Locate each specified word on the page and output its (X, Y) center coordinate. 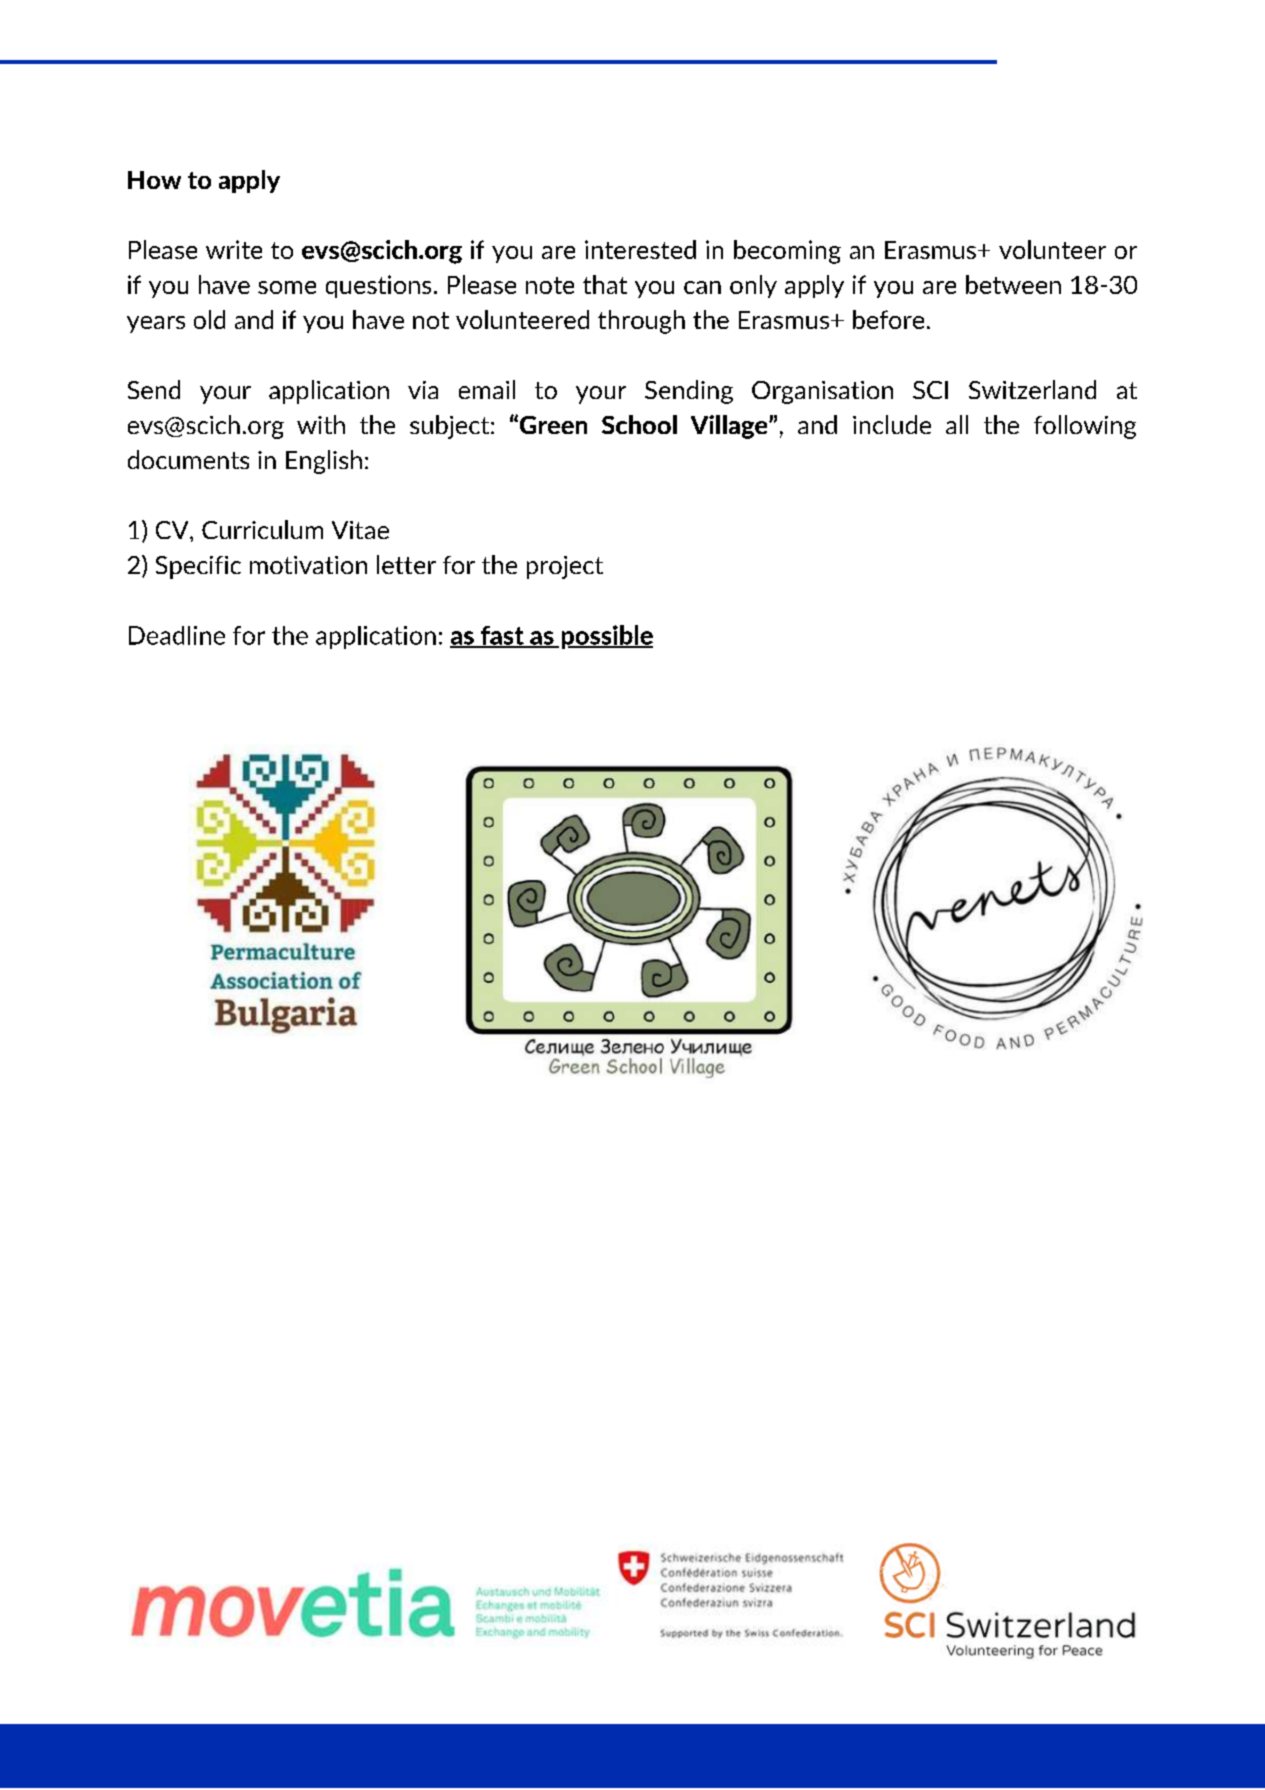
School (639, 424)
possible (607, 637)
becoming (787, 252)
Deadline (177, 635)
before (888, 319)
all (957, 424)
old (209, 319)
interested (640, 249)
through (641, 322)
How (154, 180)
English (324, 462)
